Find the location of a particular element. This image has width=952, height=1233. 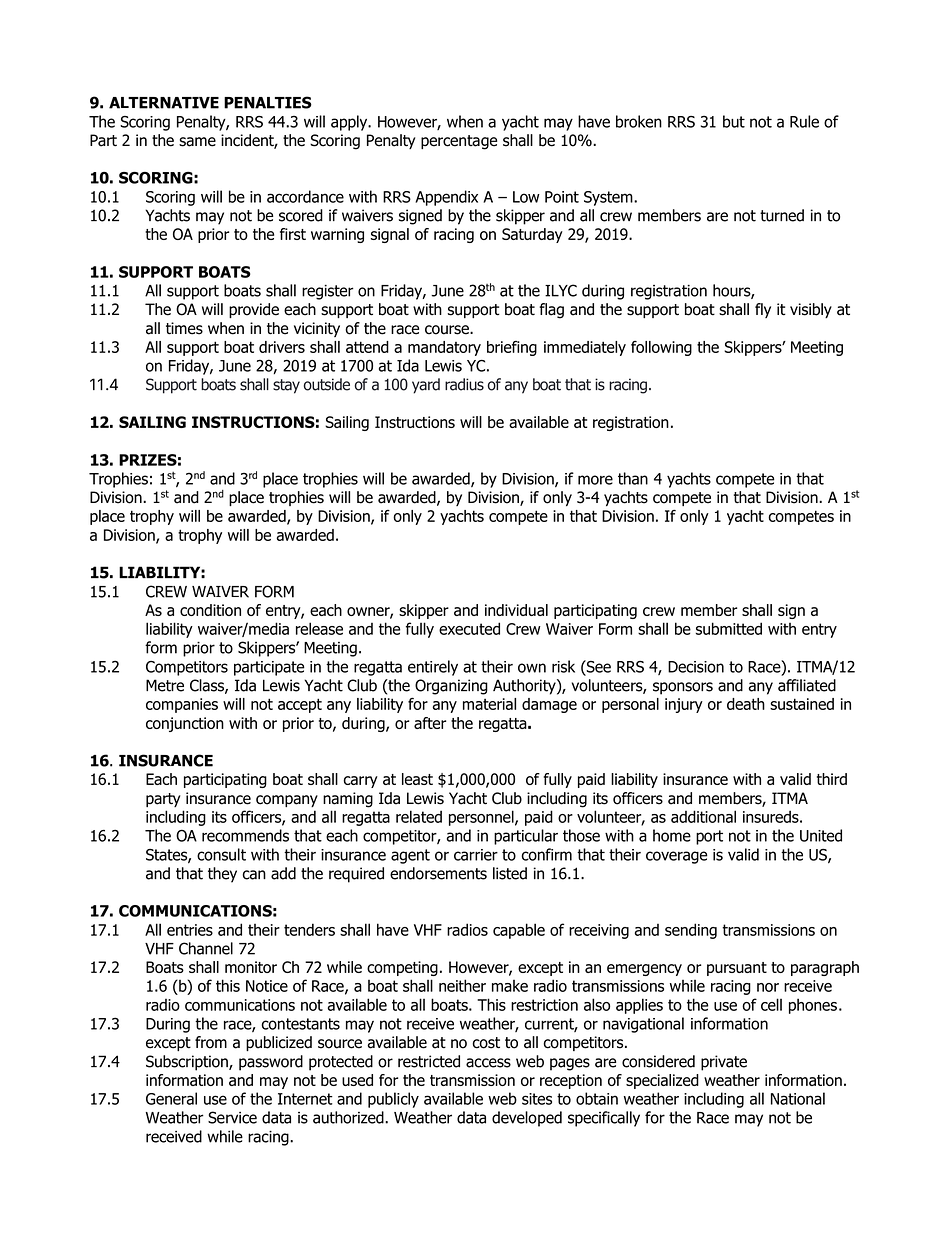

access is located at coordinates (488, 1063).
